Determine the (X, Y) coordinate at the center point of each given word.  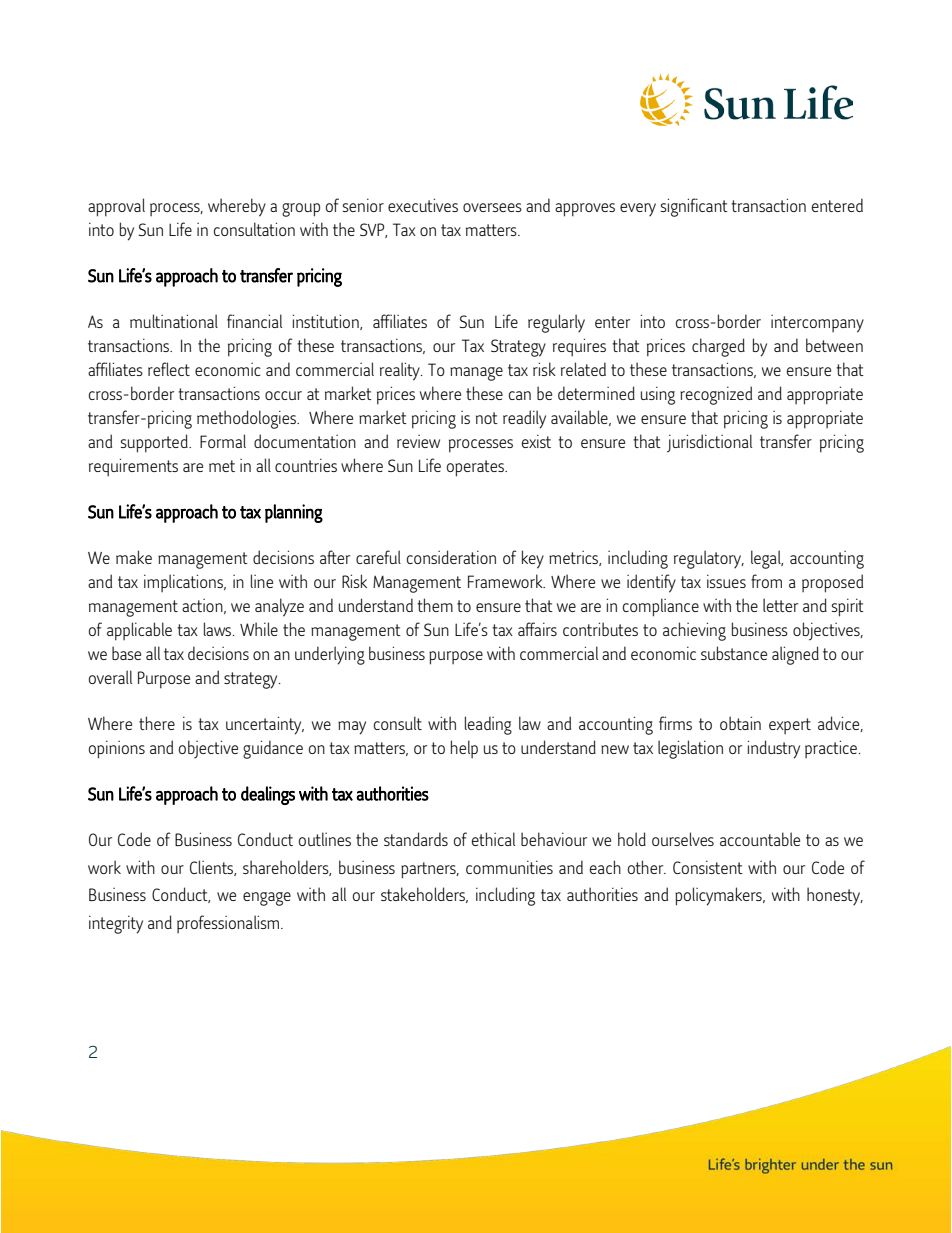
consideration (451, 557)
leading (488, 725)
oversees (492, 207)
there (157, 723)
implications (184, 583)
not (487, 418)
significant (694, 207)
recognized (716, 395)
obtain (740, 723)
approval (116, 207)
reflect (169, 369)
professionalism (228, 924)
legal (767, 559)
